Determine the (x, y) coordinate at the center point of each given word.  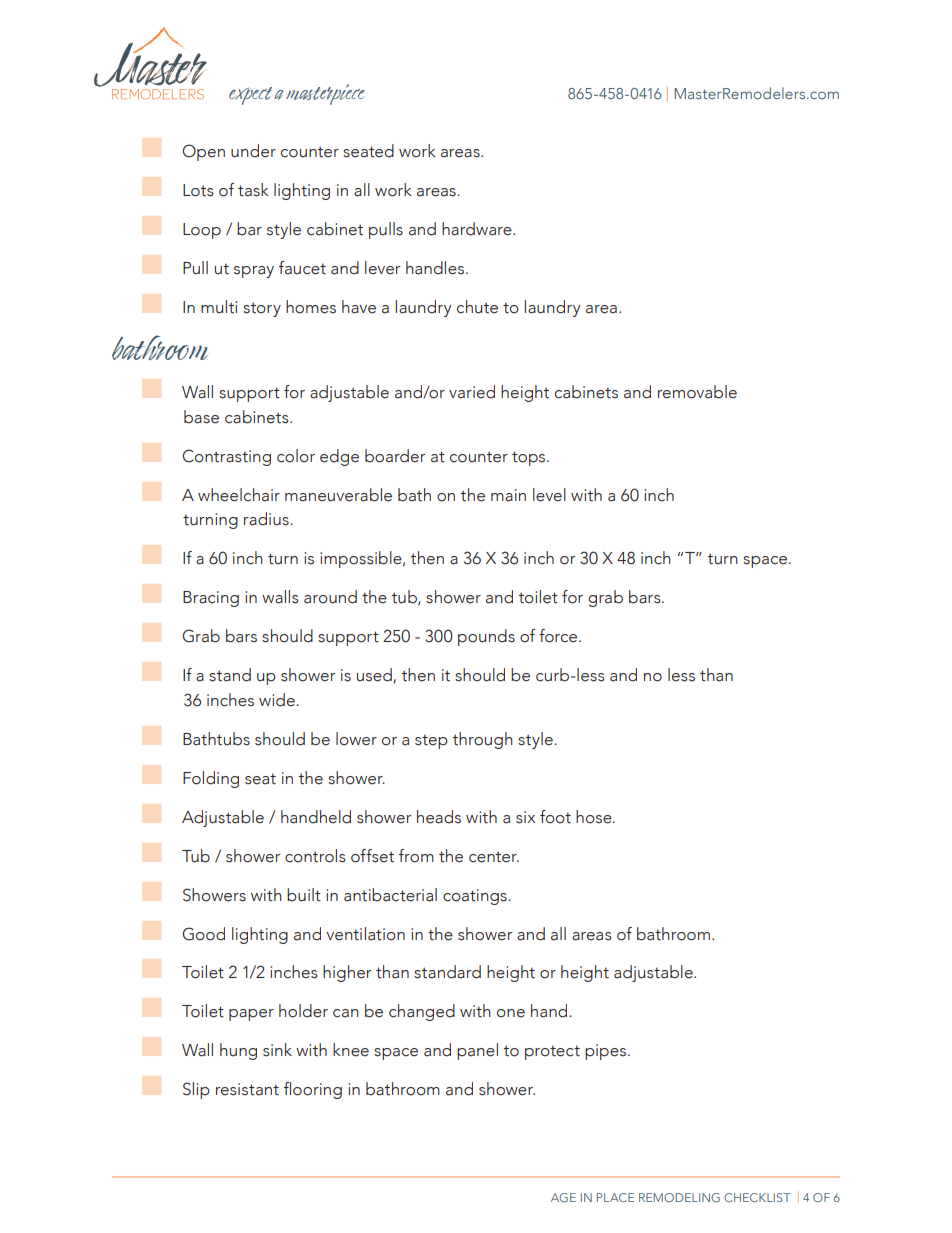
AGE (563, 1197)
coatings (476, 897)
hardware (478, 229)
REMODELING (679, 1197)
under (253, 151)
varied (472, 392)
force (559, 636)
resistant (247, 1089)
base (201, 417)
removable (697, 392)
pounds (486, 637)
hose (595, 817)
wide (278, 700)
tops (530, 458)
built (304, 895)
